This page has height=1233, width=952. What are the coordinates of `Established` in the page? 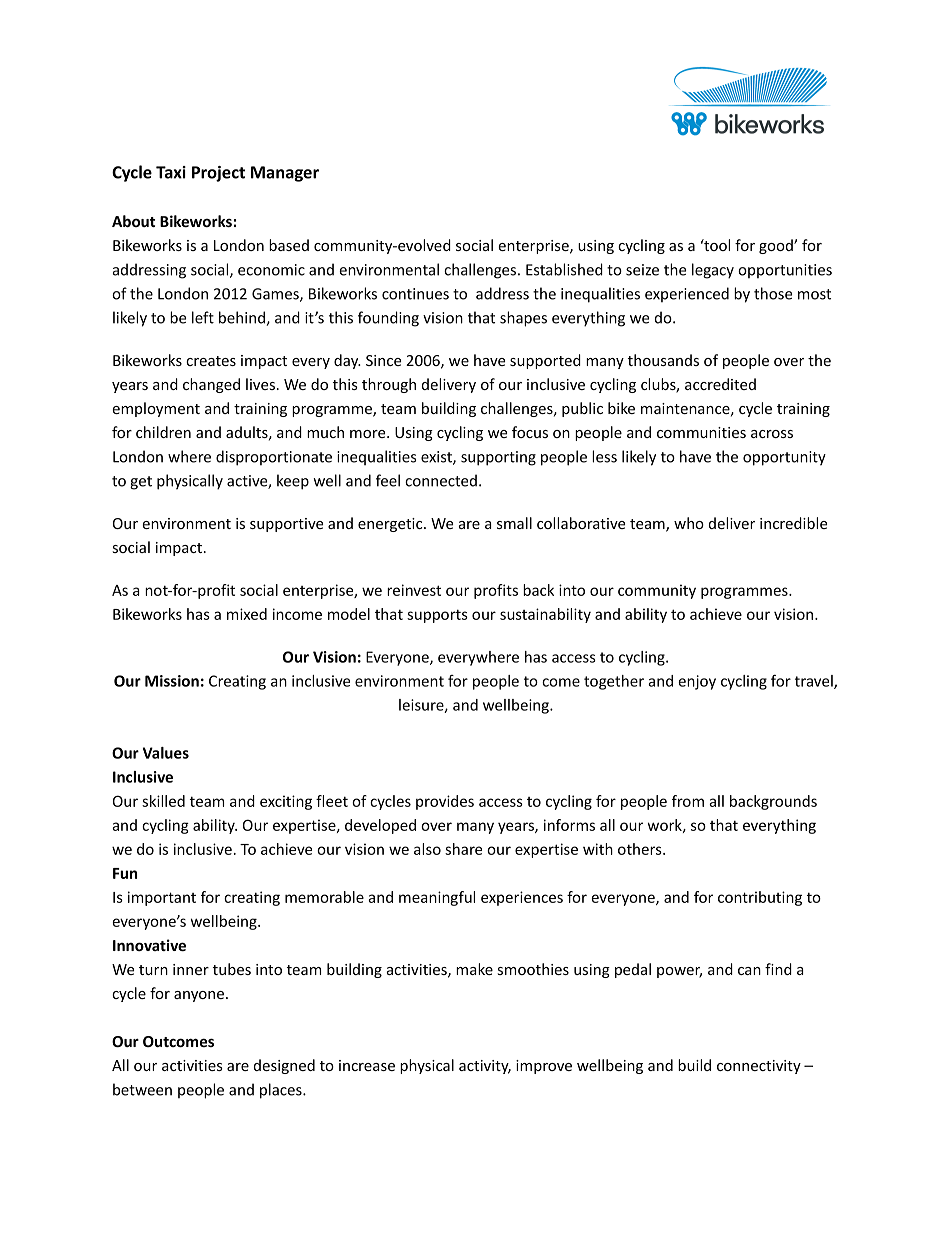 It's located at (564, 269).
